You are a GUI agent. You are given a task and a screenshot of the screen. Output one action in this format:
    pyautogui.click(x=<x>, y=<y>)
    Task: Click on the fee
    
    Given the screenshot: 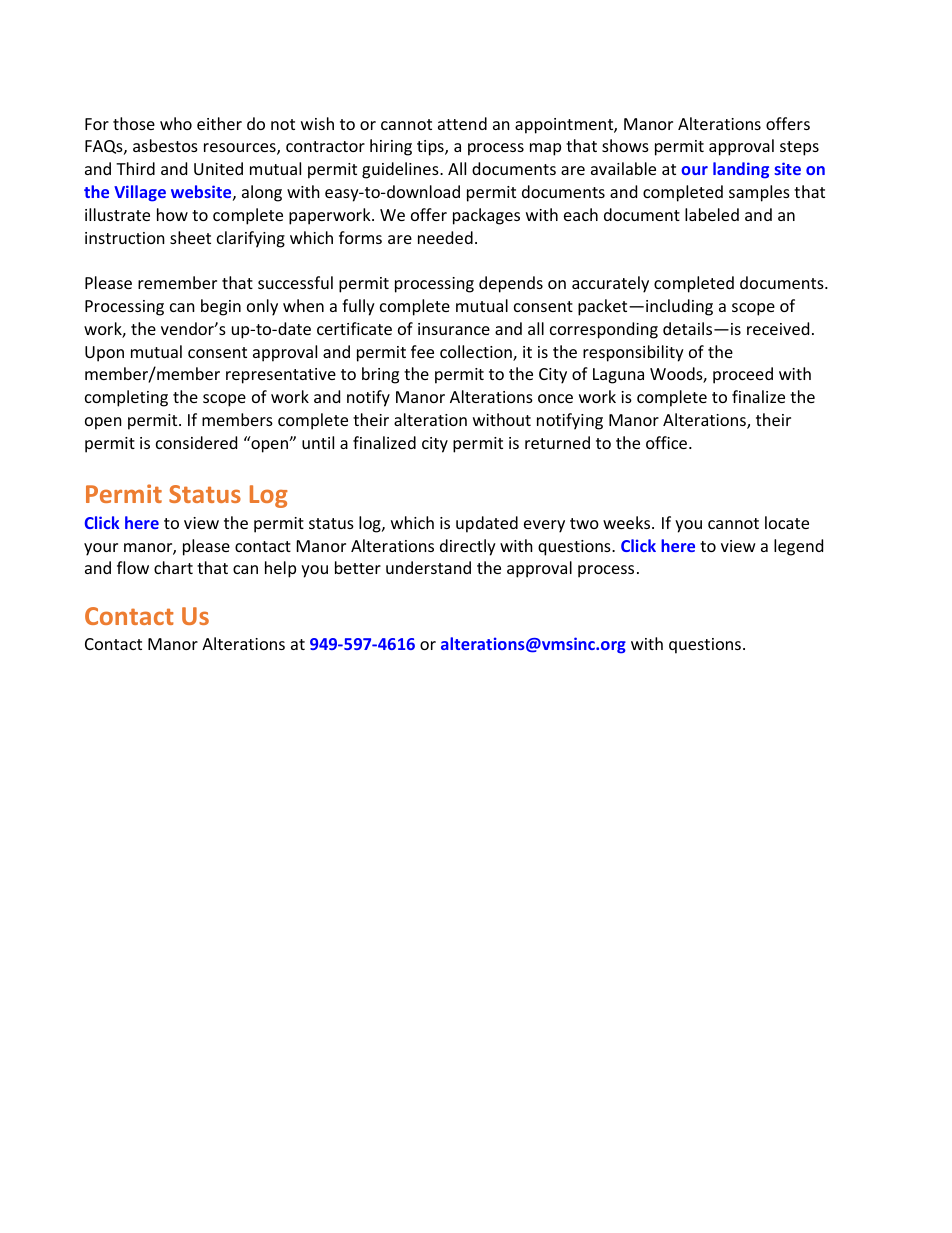 What is the action you would take?
    pyautogui.click(x=422, y=351)
